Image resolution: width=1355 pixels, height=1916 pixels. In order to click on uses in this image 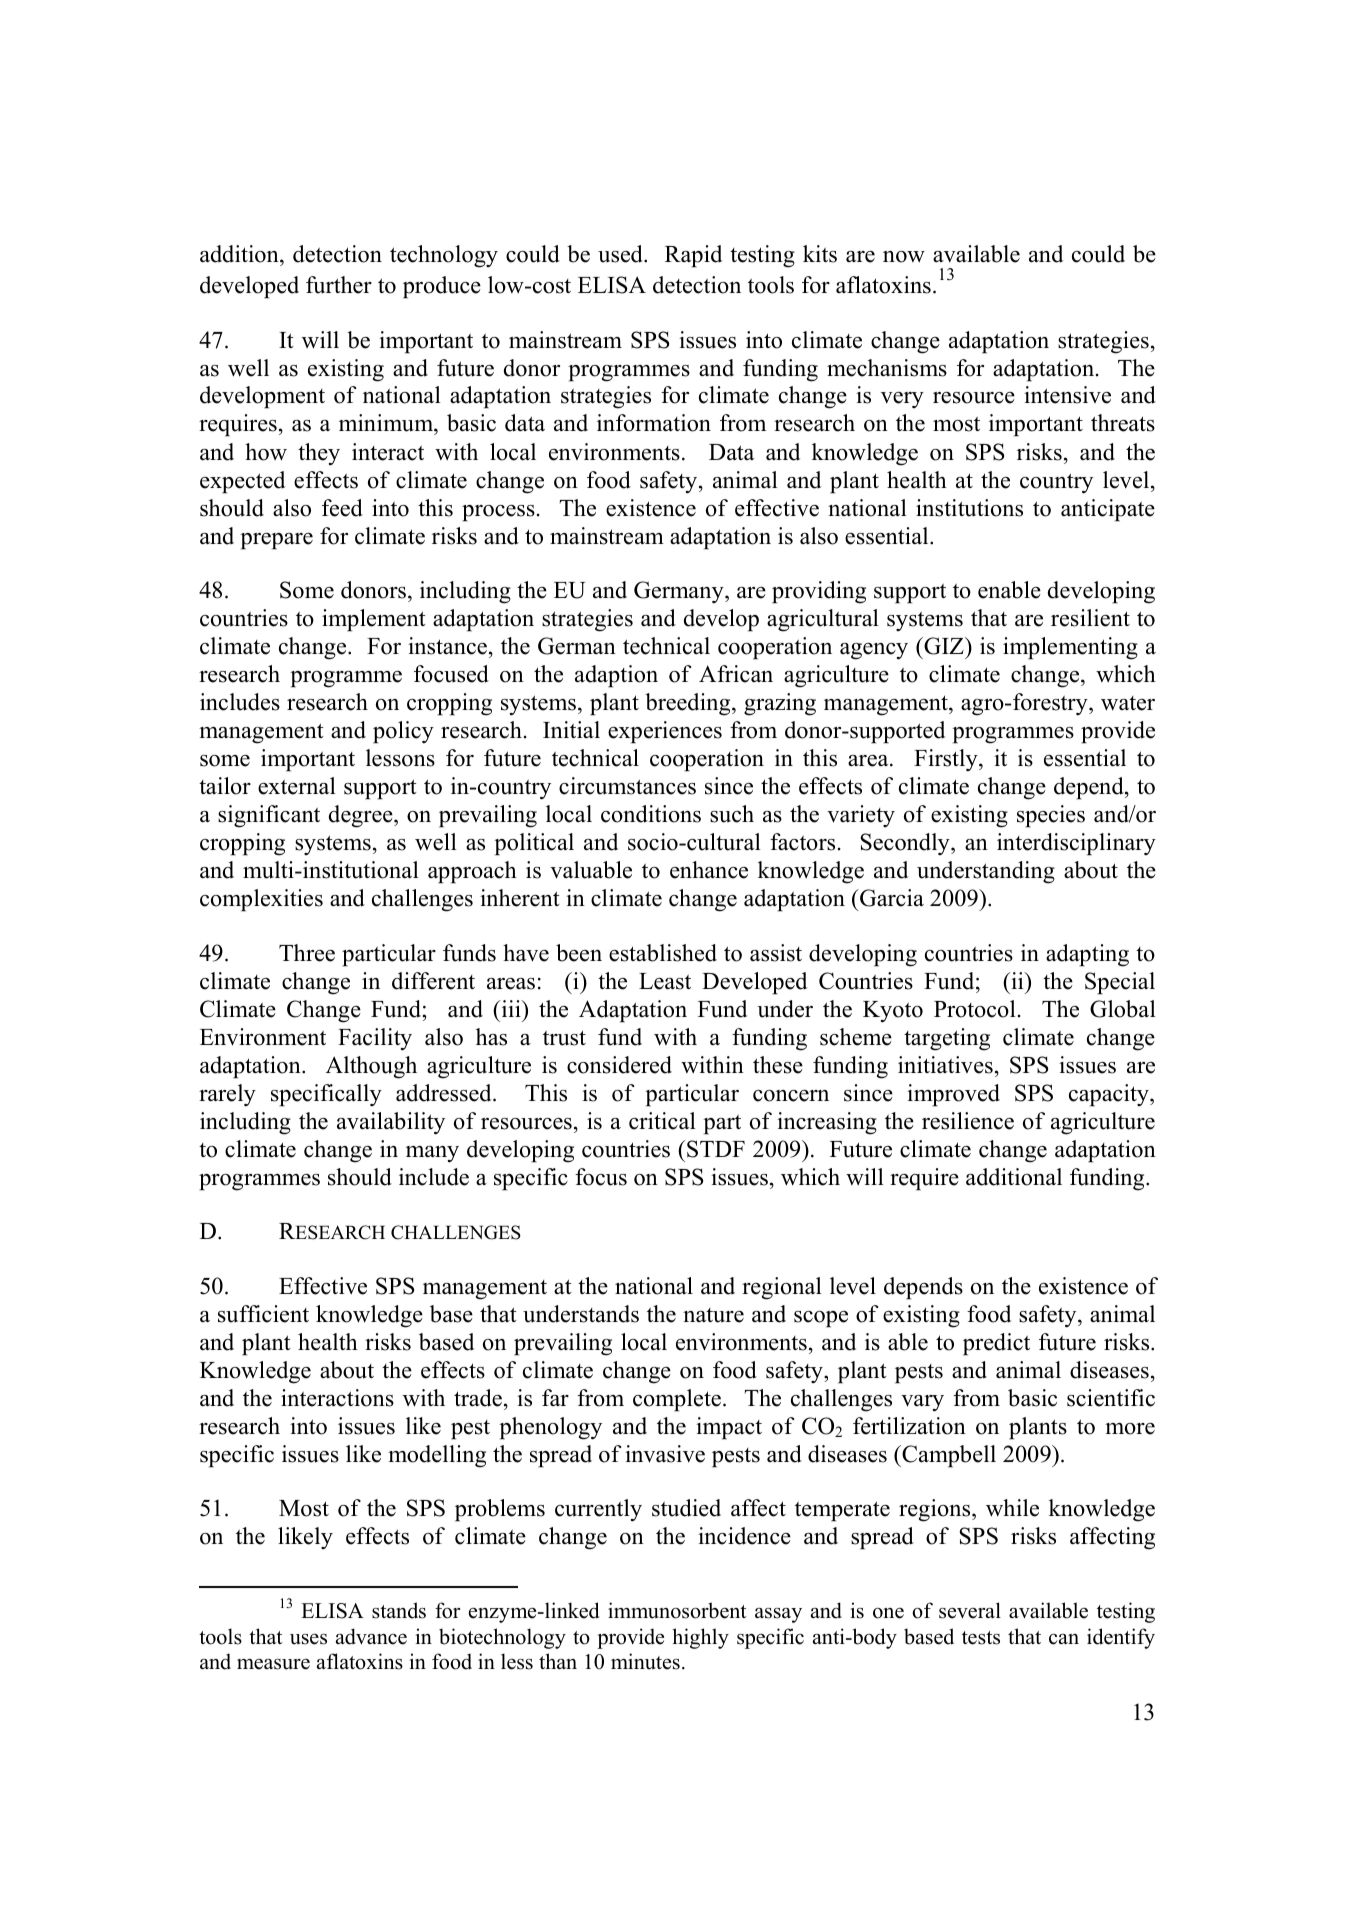, I will do `click(308, 1639)`.
